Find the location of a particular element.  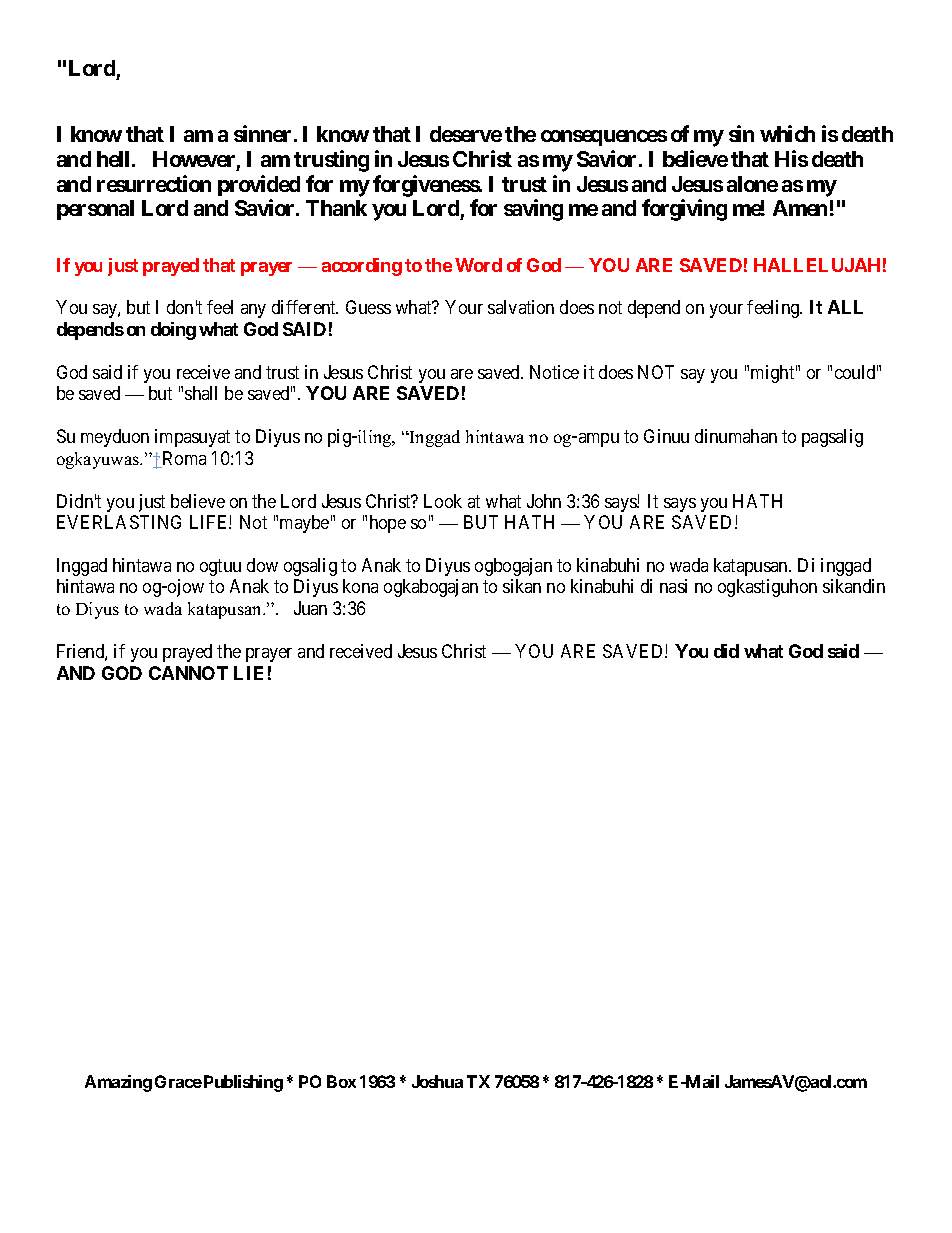

nasi is located at coordinates (673, 586).
